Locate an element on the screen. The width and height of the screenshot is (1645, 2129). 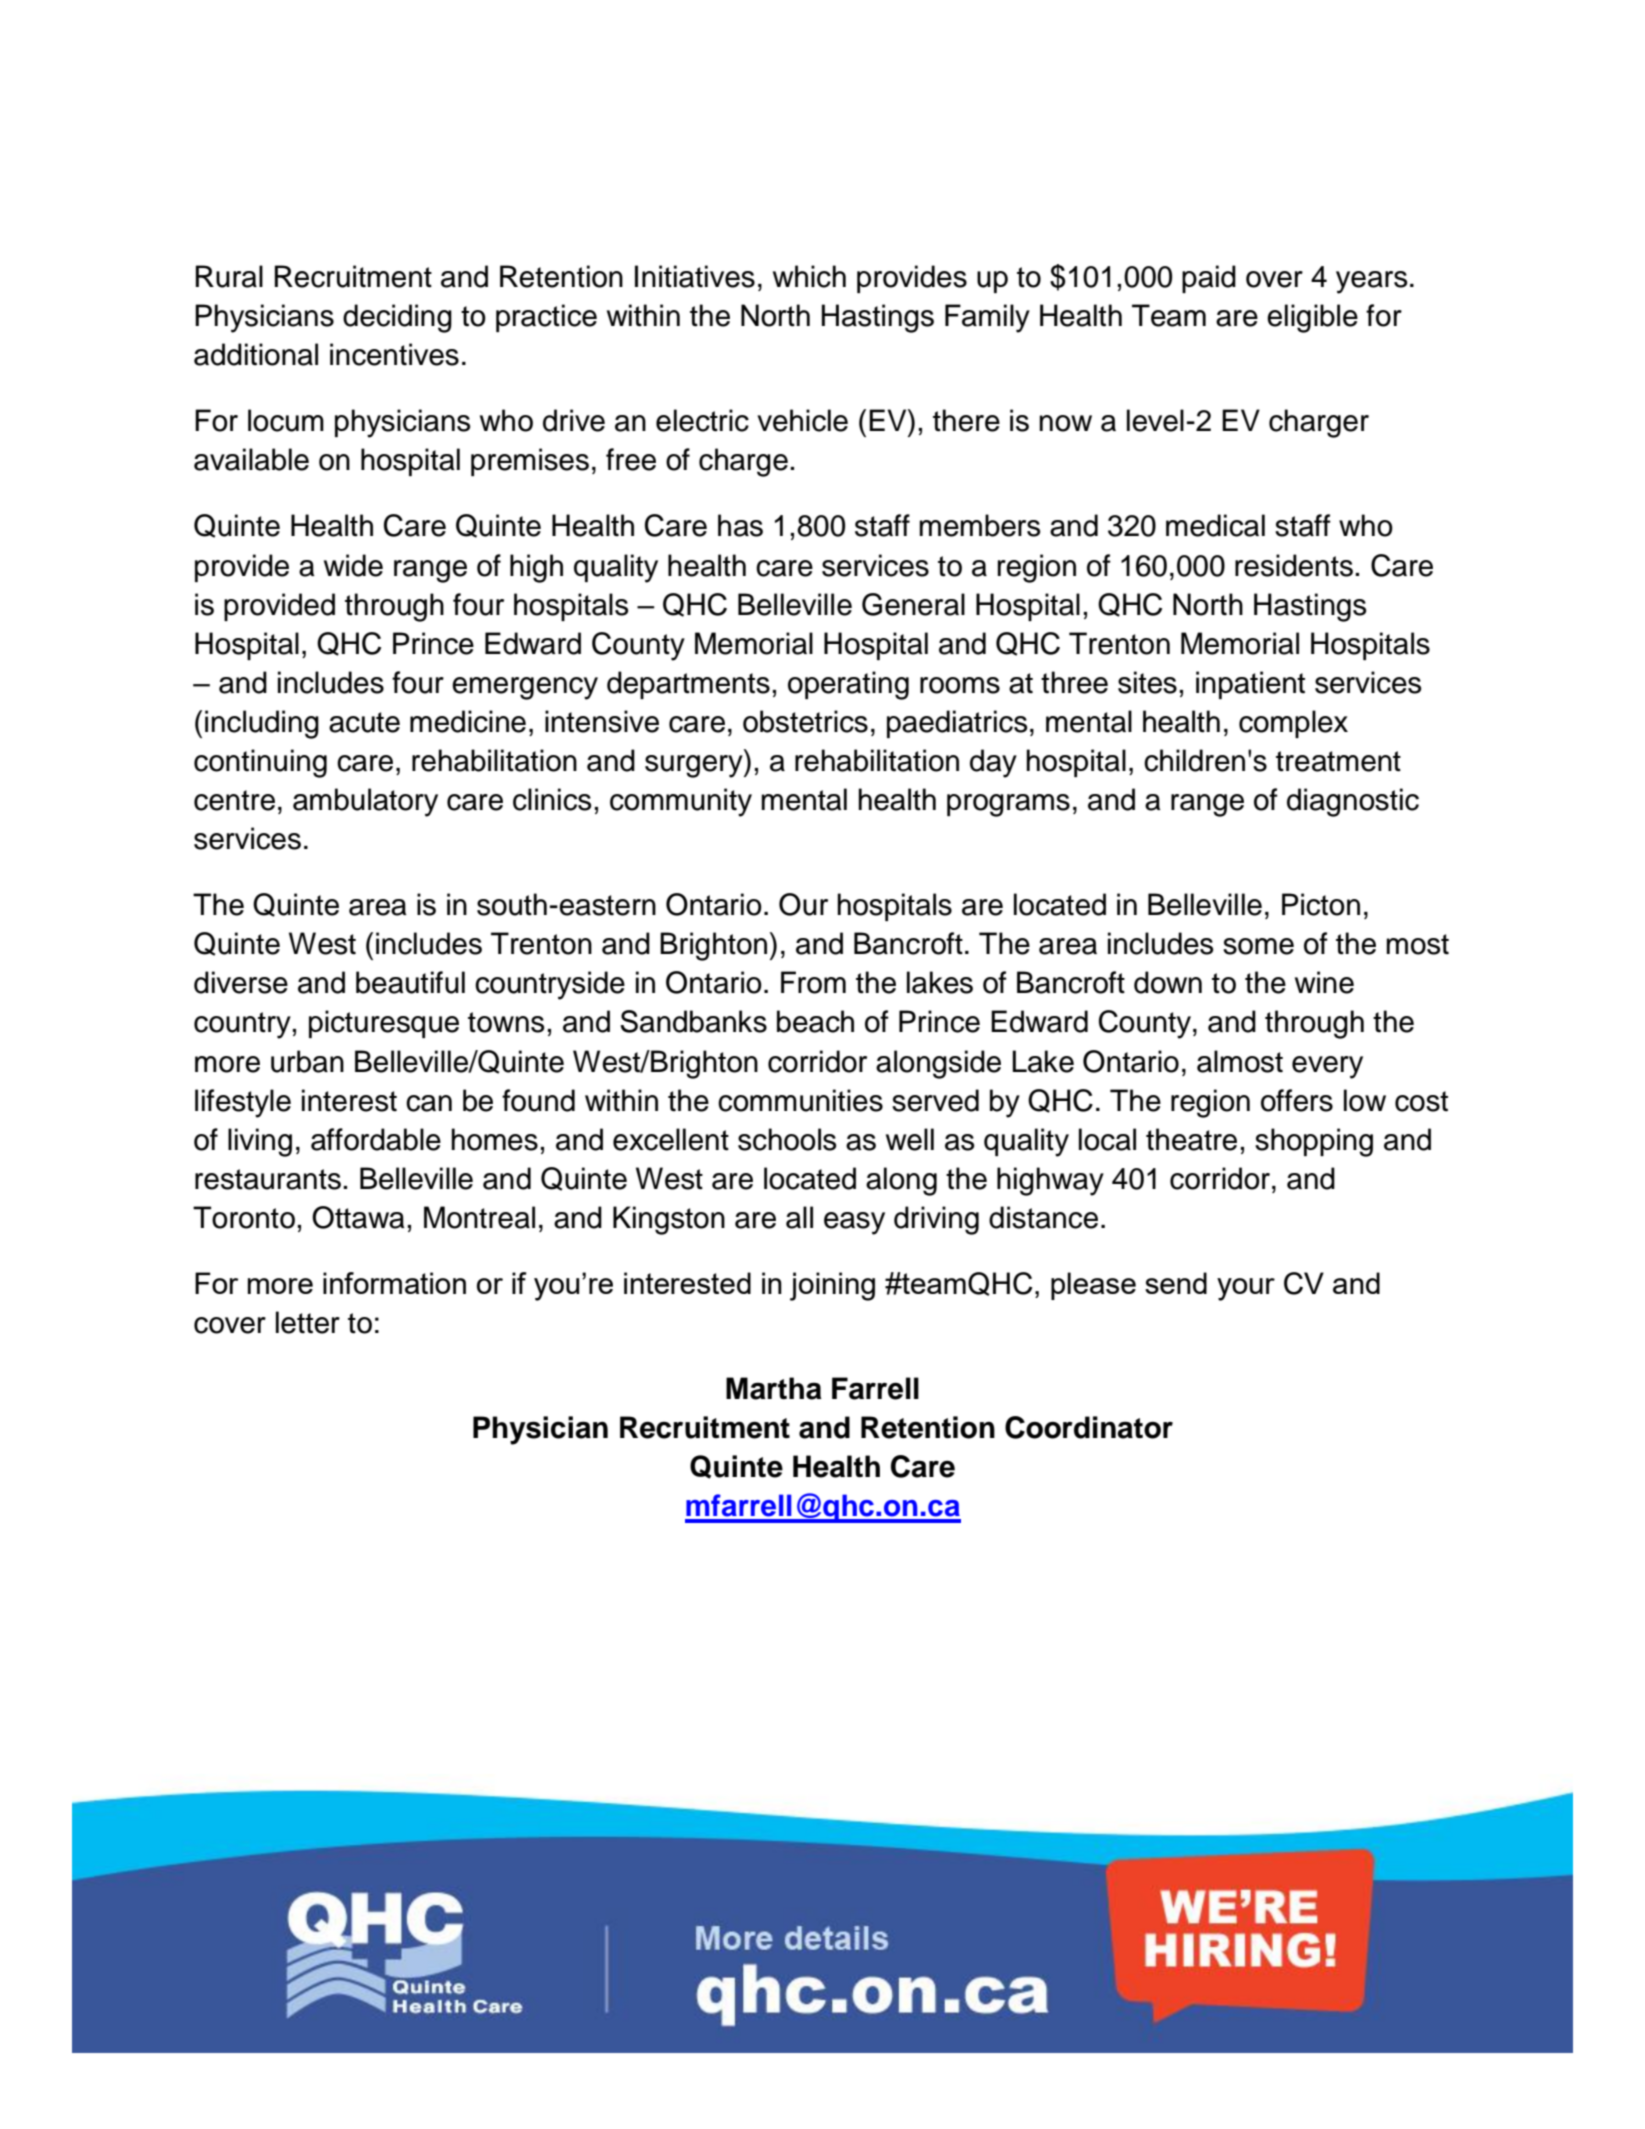
deciding is located at coordinates (397, 318).
